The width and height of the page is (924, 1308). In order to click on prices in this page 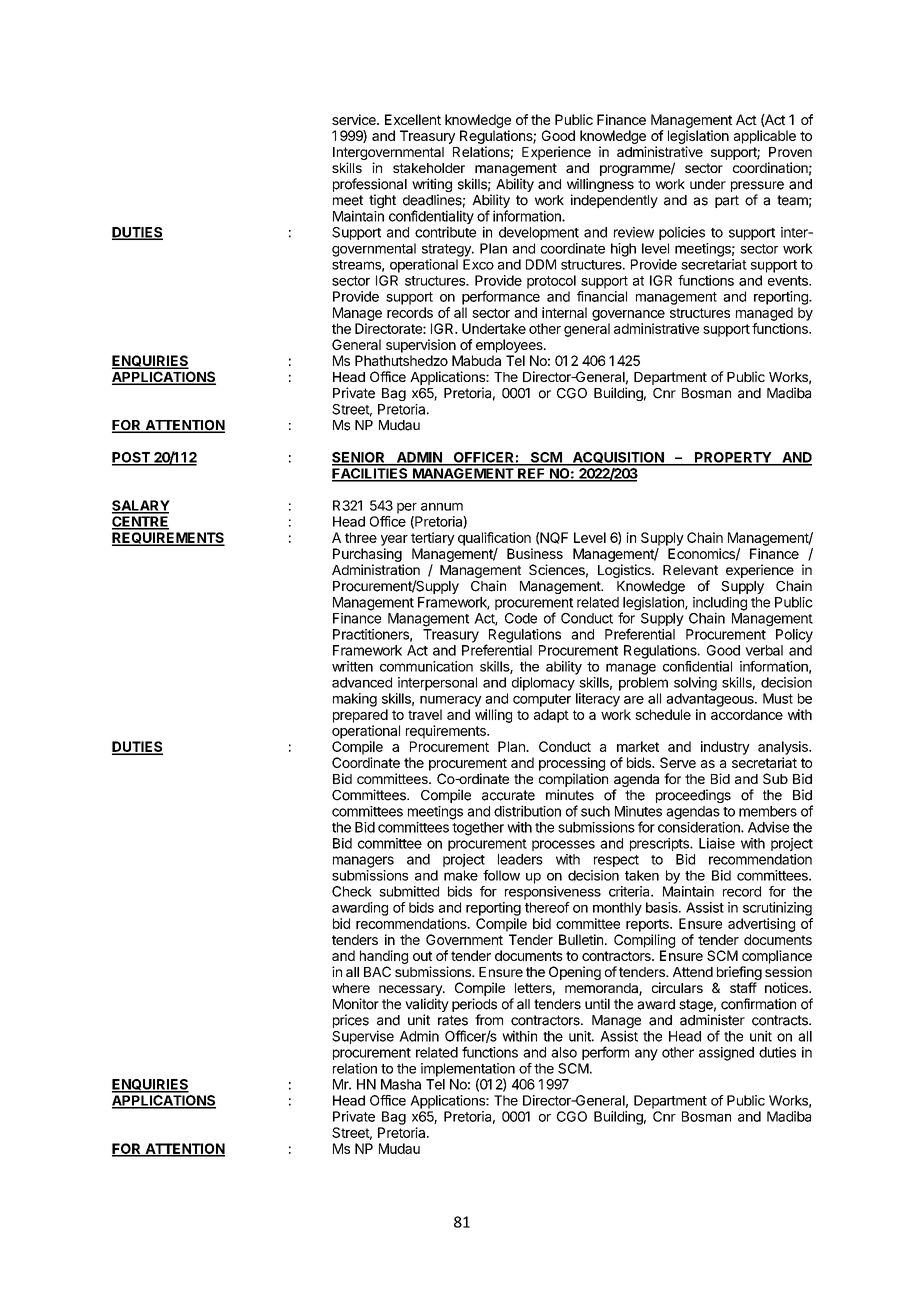, I will do `click(351, 1021)`.
